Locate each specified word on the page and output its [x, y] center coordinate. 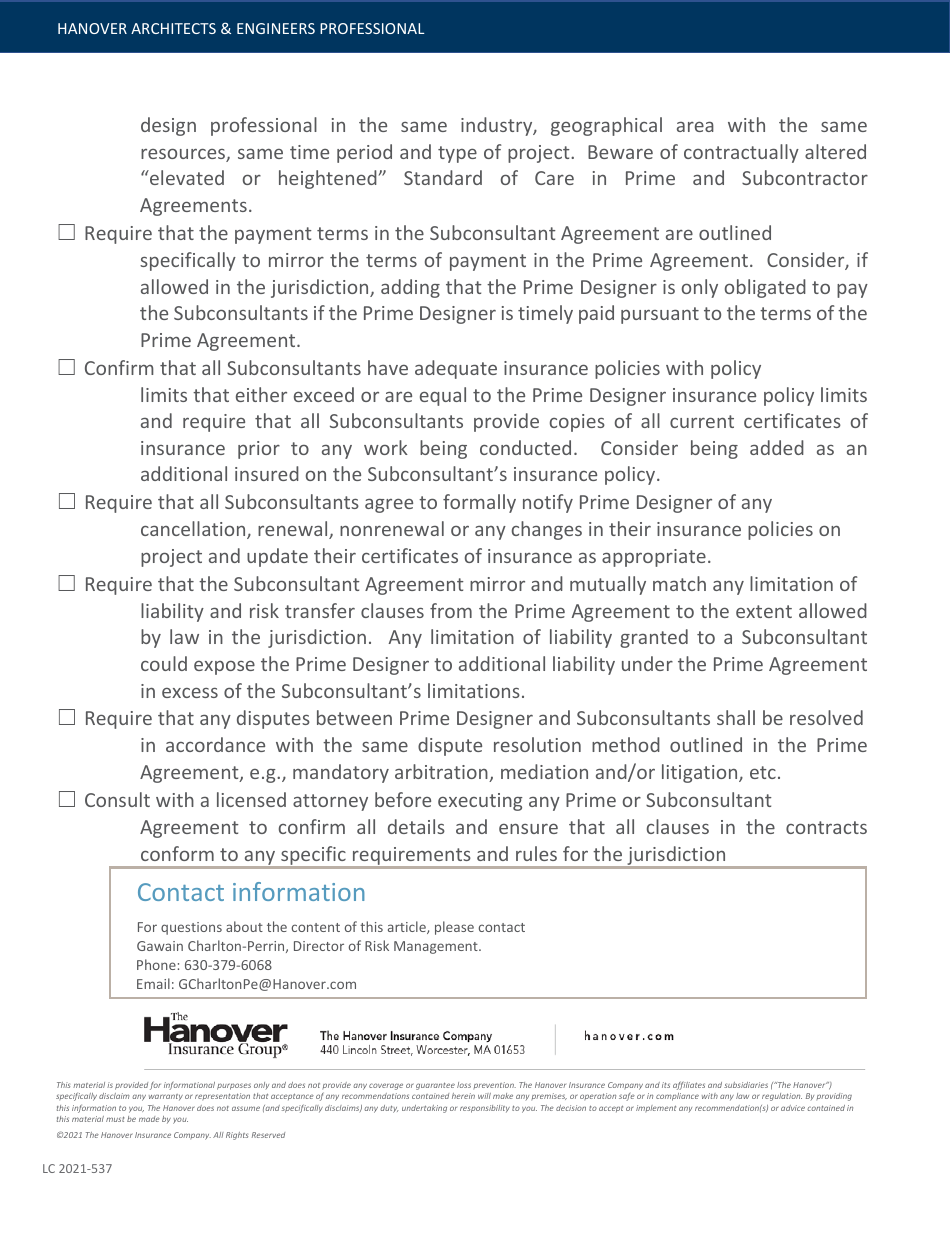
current [702, 421]
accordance [215, 744]
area [695, 127]
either [261, 394]
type [457, 154]
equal [443, 396]
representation [222, 1096]
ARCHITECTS [173, 28]
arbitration [442, 773]
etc [763, 772]
